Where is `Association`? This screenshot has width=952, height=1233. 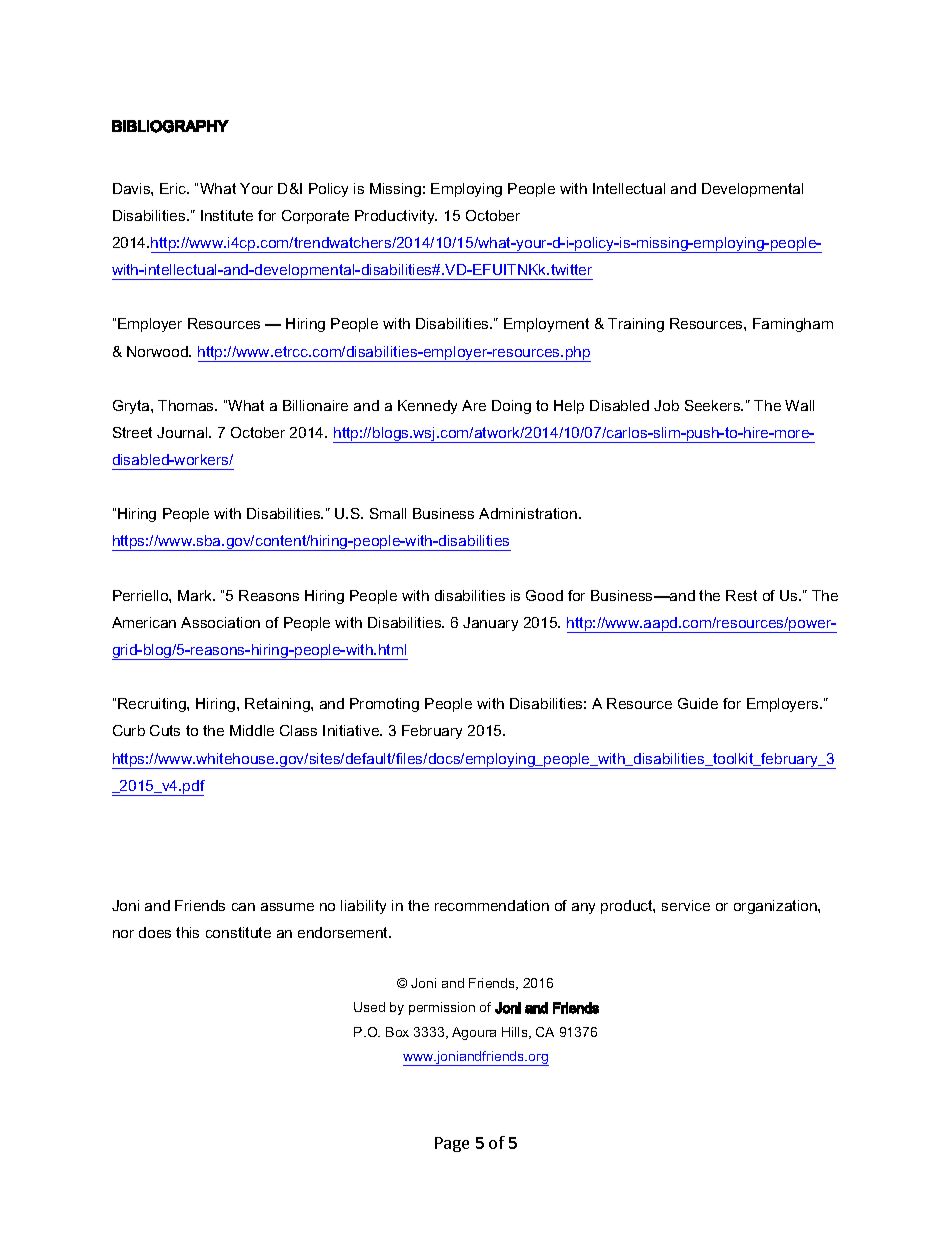
Association is located at coordinates (220, 622).
